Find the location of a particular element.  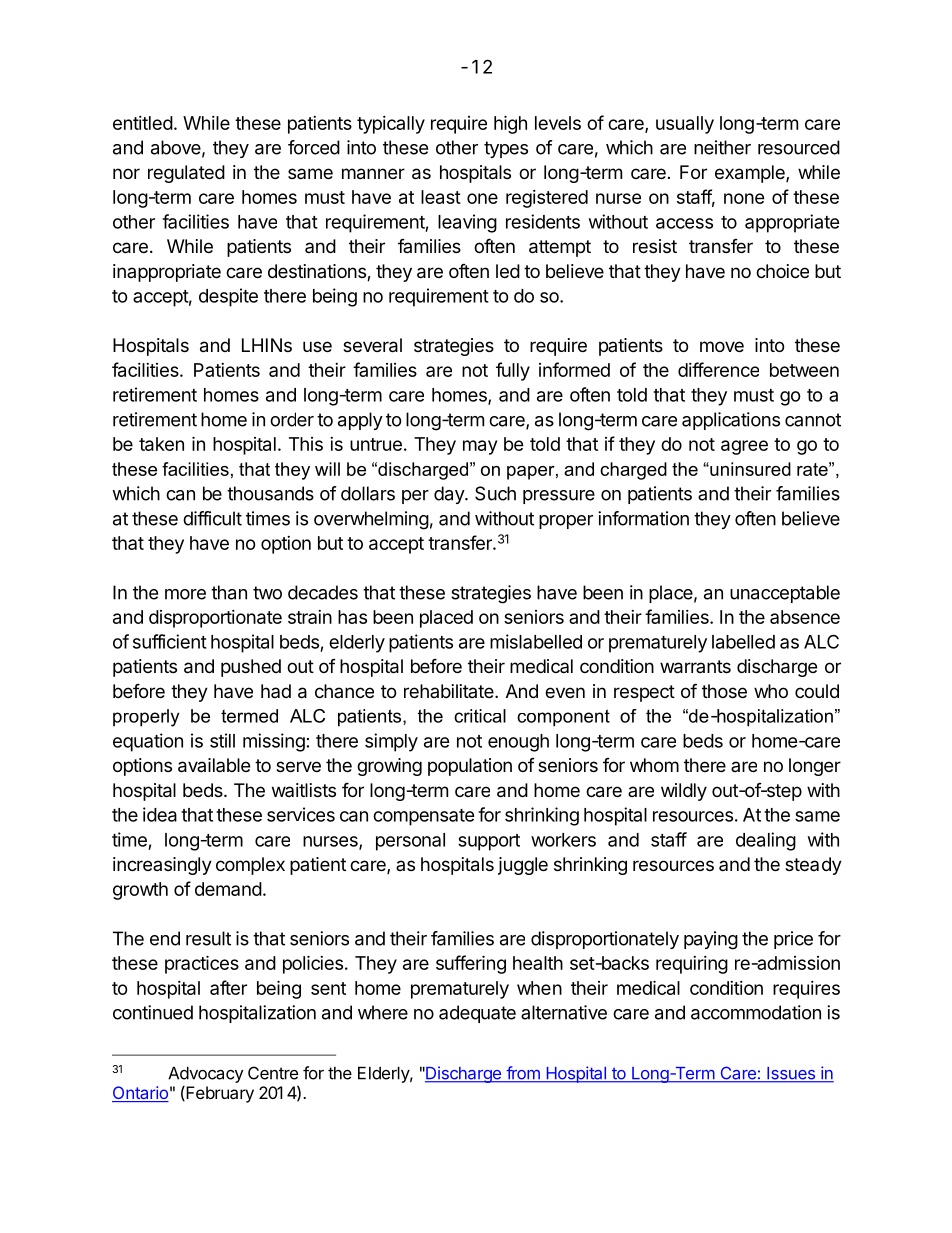

from is located at coordinates (523, 1074).
